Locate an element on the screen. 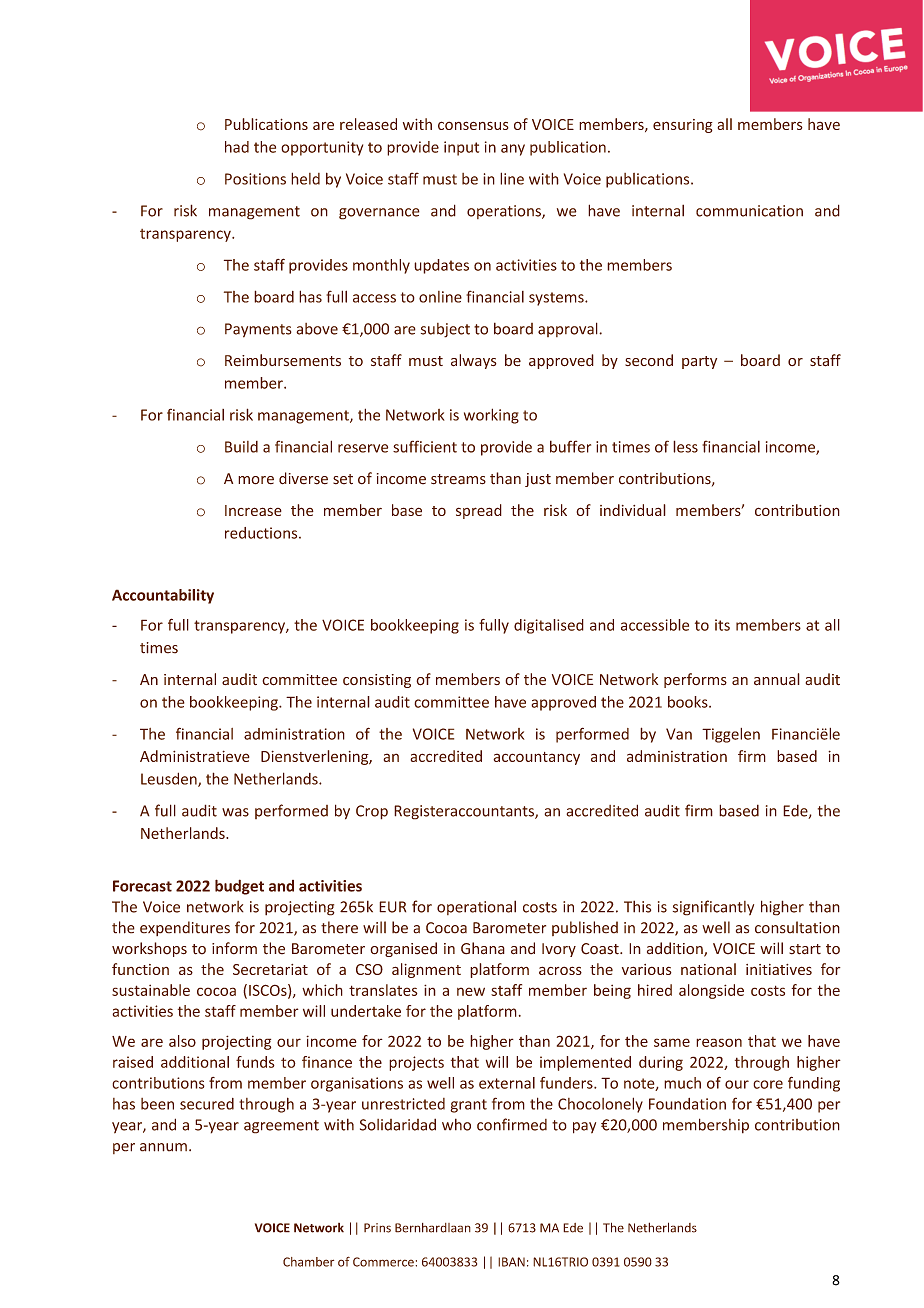 The width and height of the screenshot is (924, 1308). input is located at coordinates (461, 148).
